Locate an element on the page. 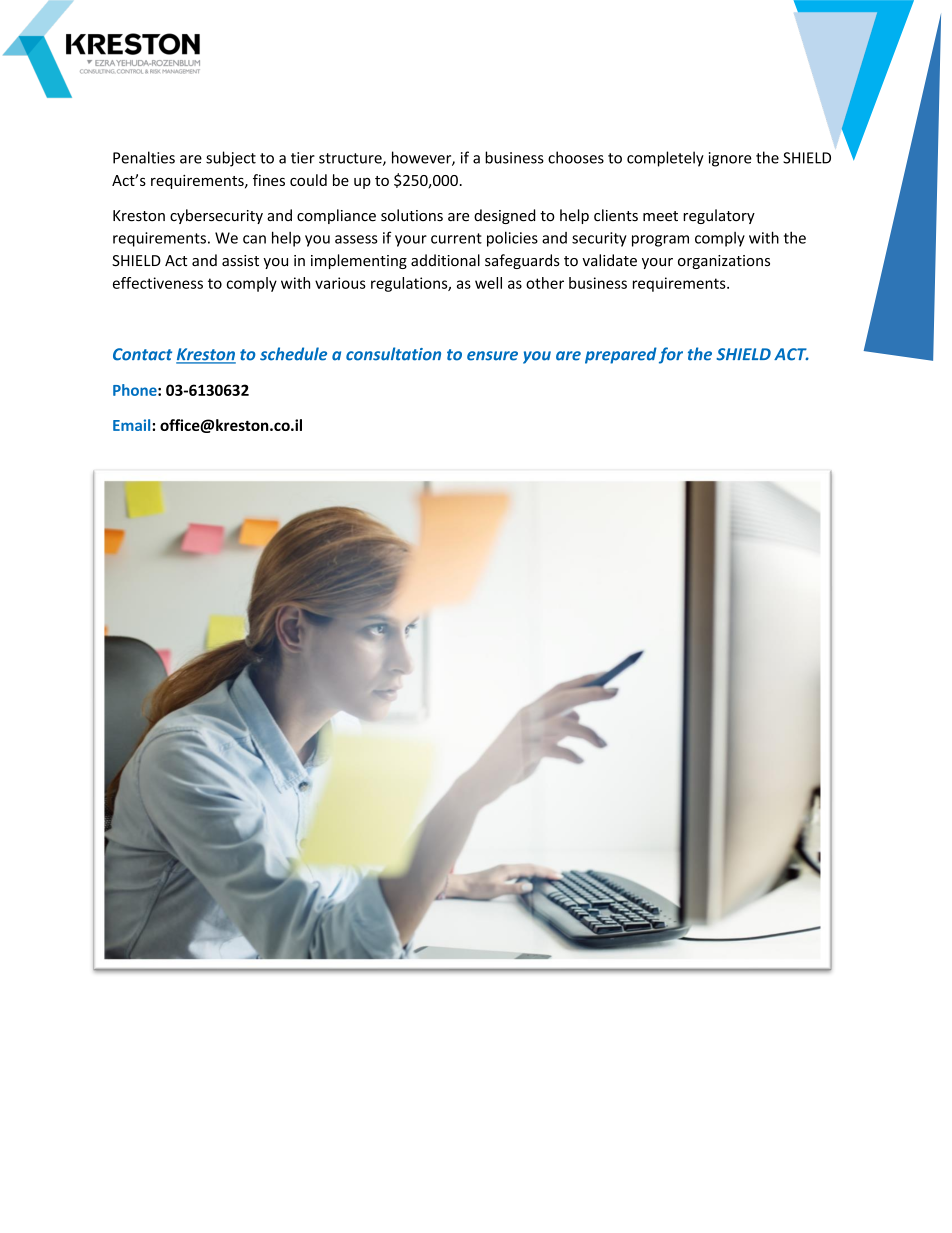 This document has width=952, height=1233. completely is located at coordinates (665, 159).
